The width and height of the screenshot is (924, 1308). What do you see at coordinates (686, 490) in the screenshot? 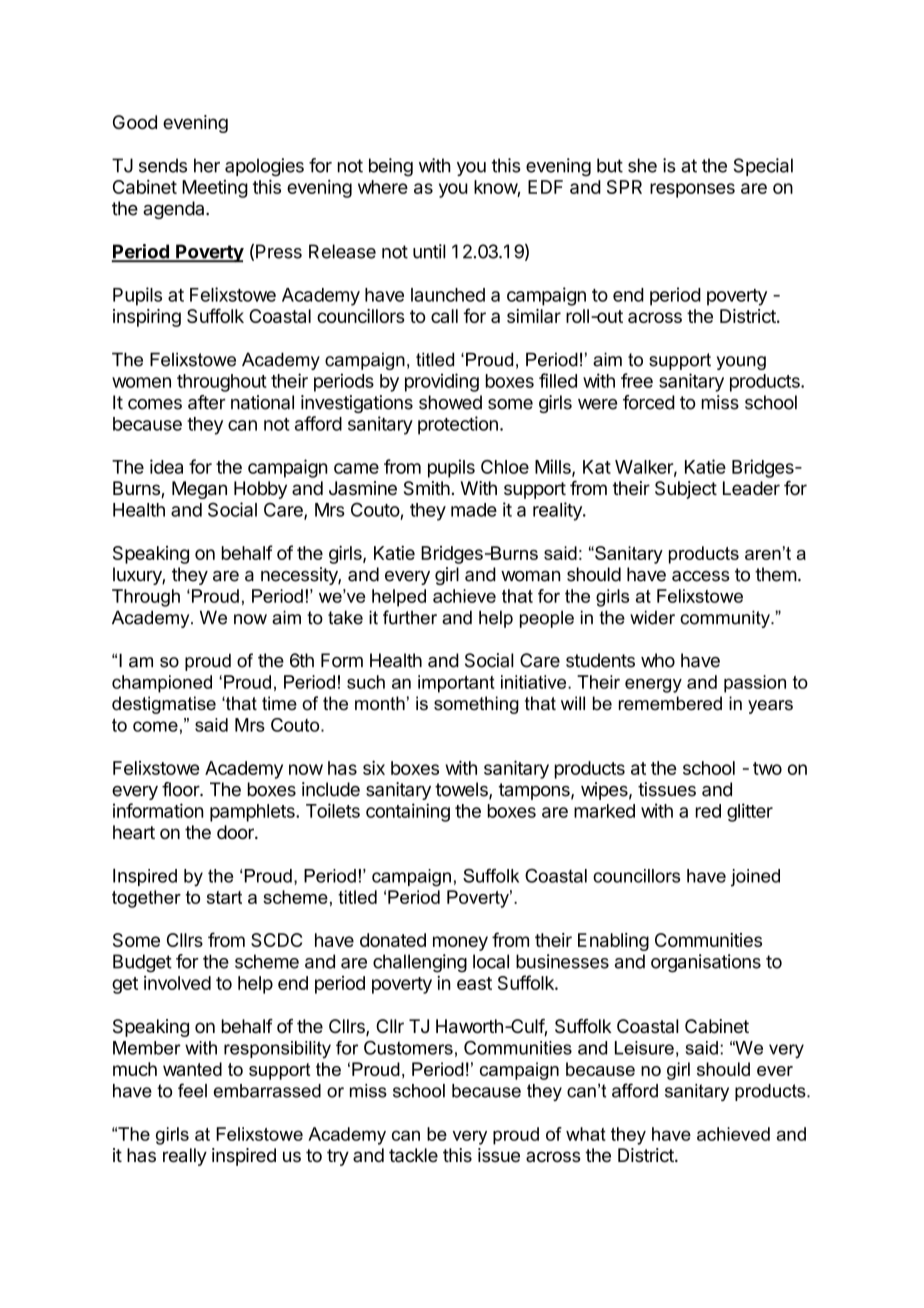
I see `Subject` at bounding box center [686, 490].
